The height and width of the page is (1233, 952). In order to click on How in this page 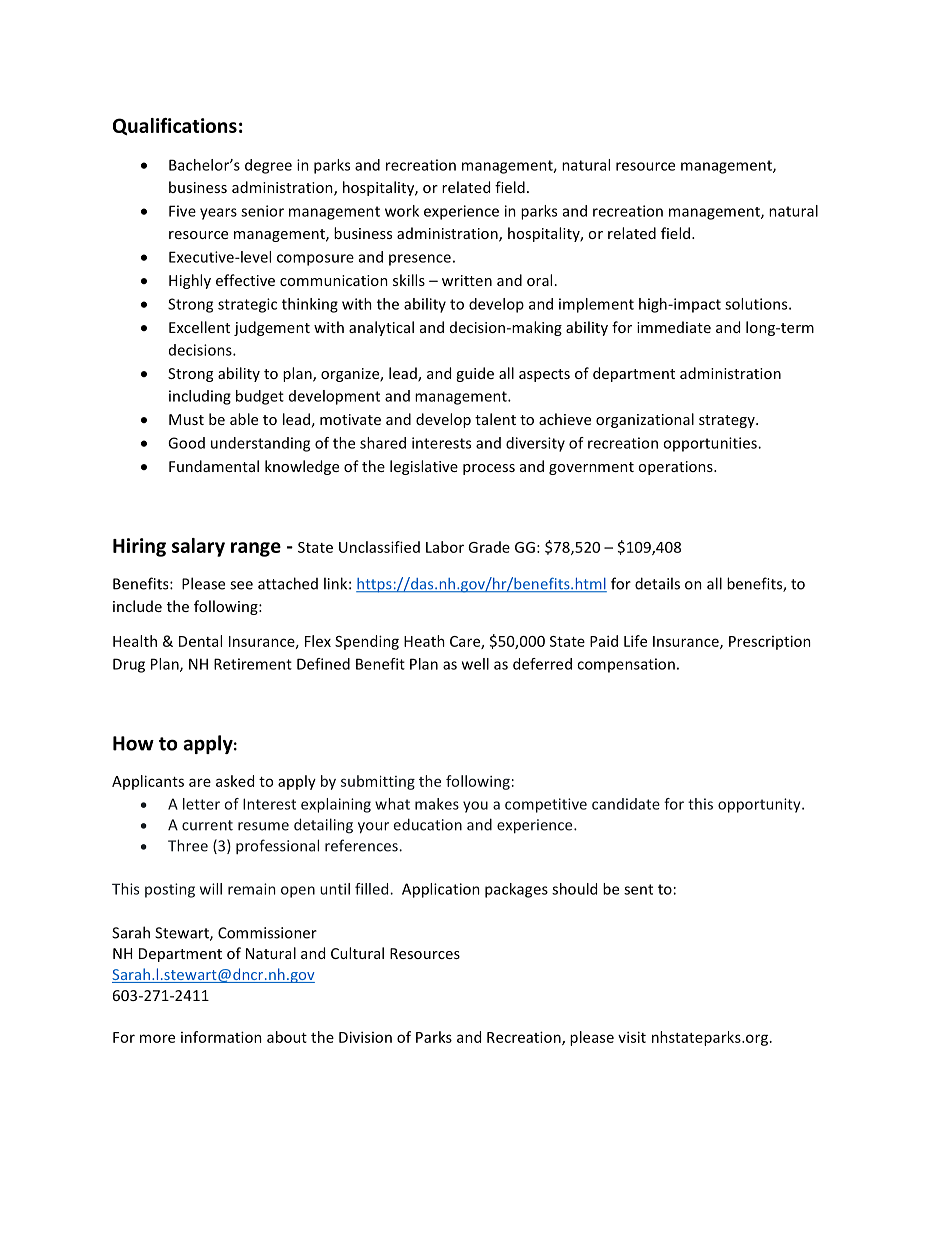, I will do `click(133, 743)`.
